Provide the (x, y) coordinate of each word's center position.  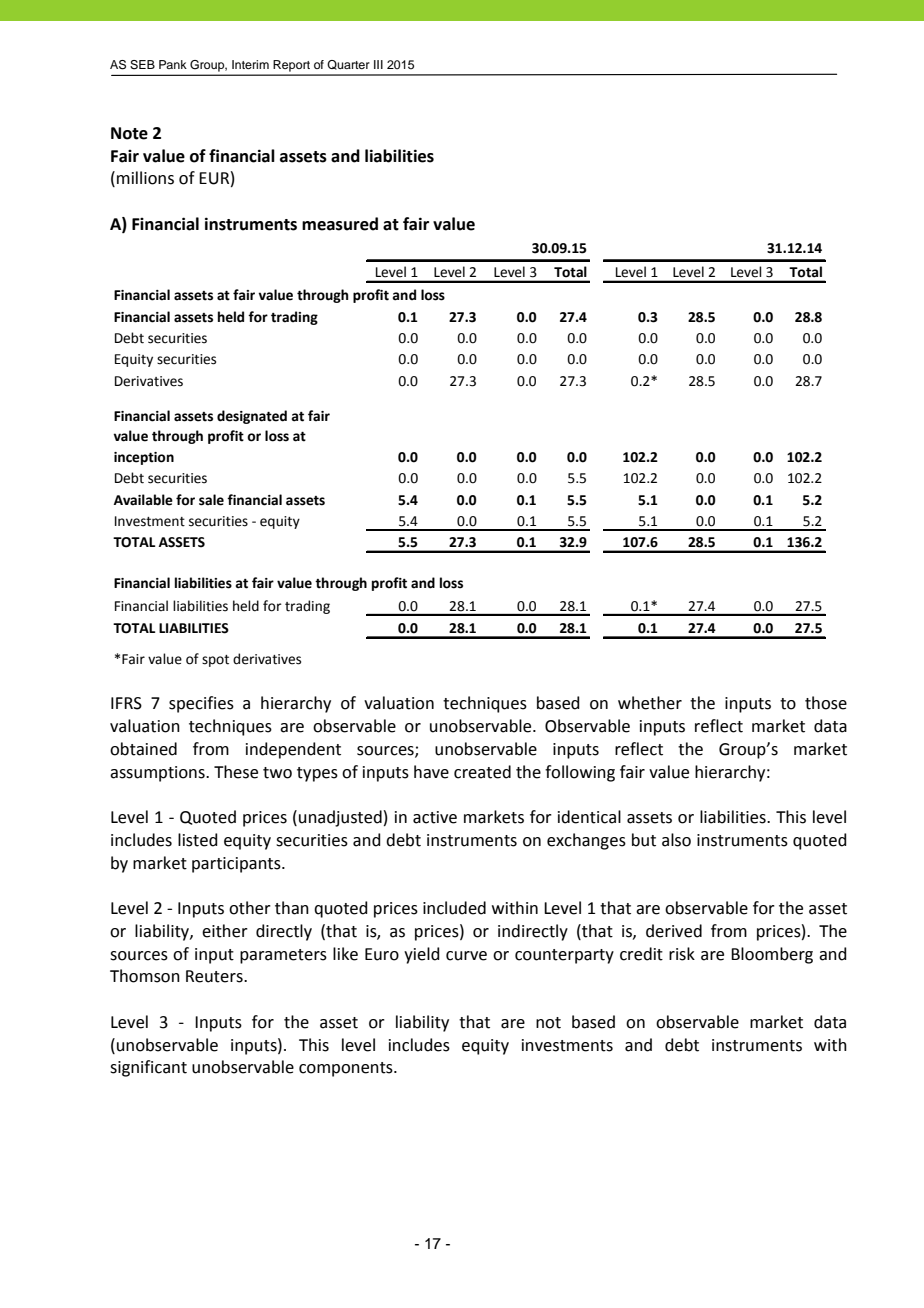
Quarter (348, 65)
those (826, 703)
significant (148, 1068)
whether (650, 703)
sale (211, 500)
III (378, 64)
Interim (250, 64)
